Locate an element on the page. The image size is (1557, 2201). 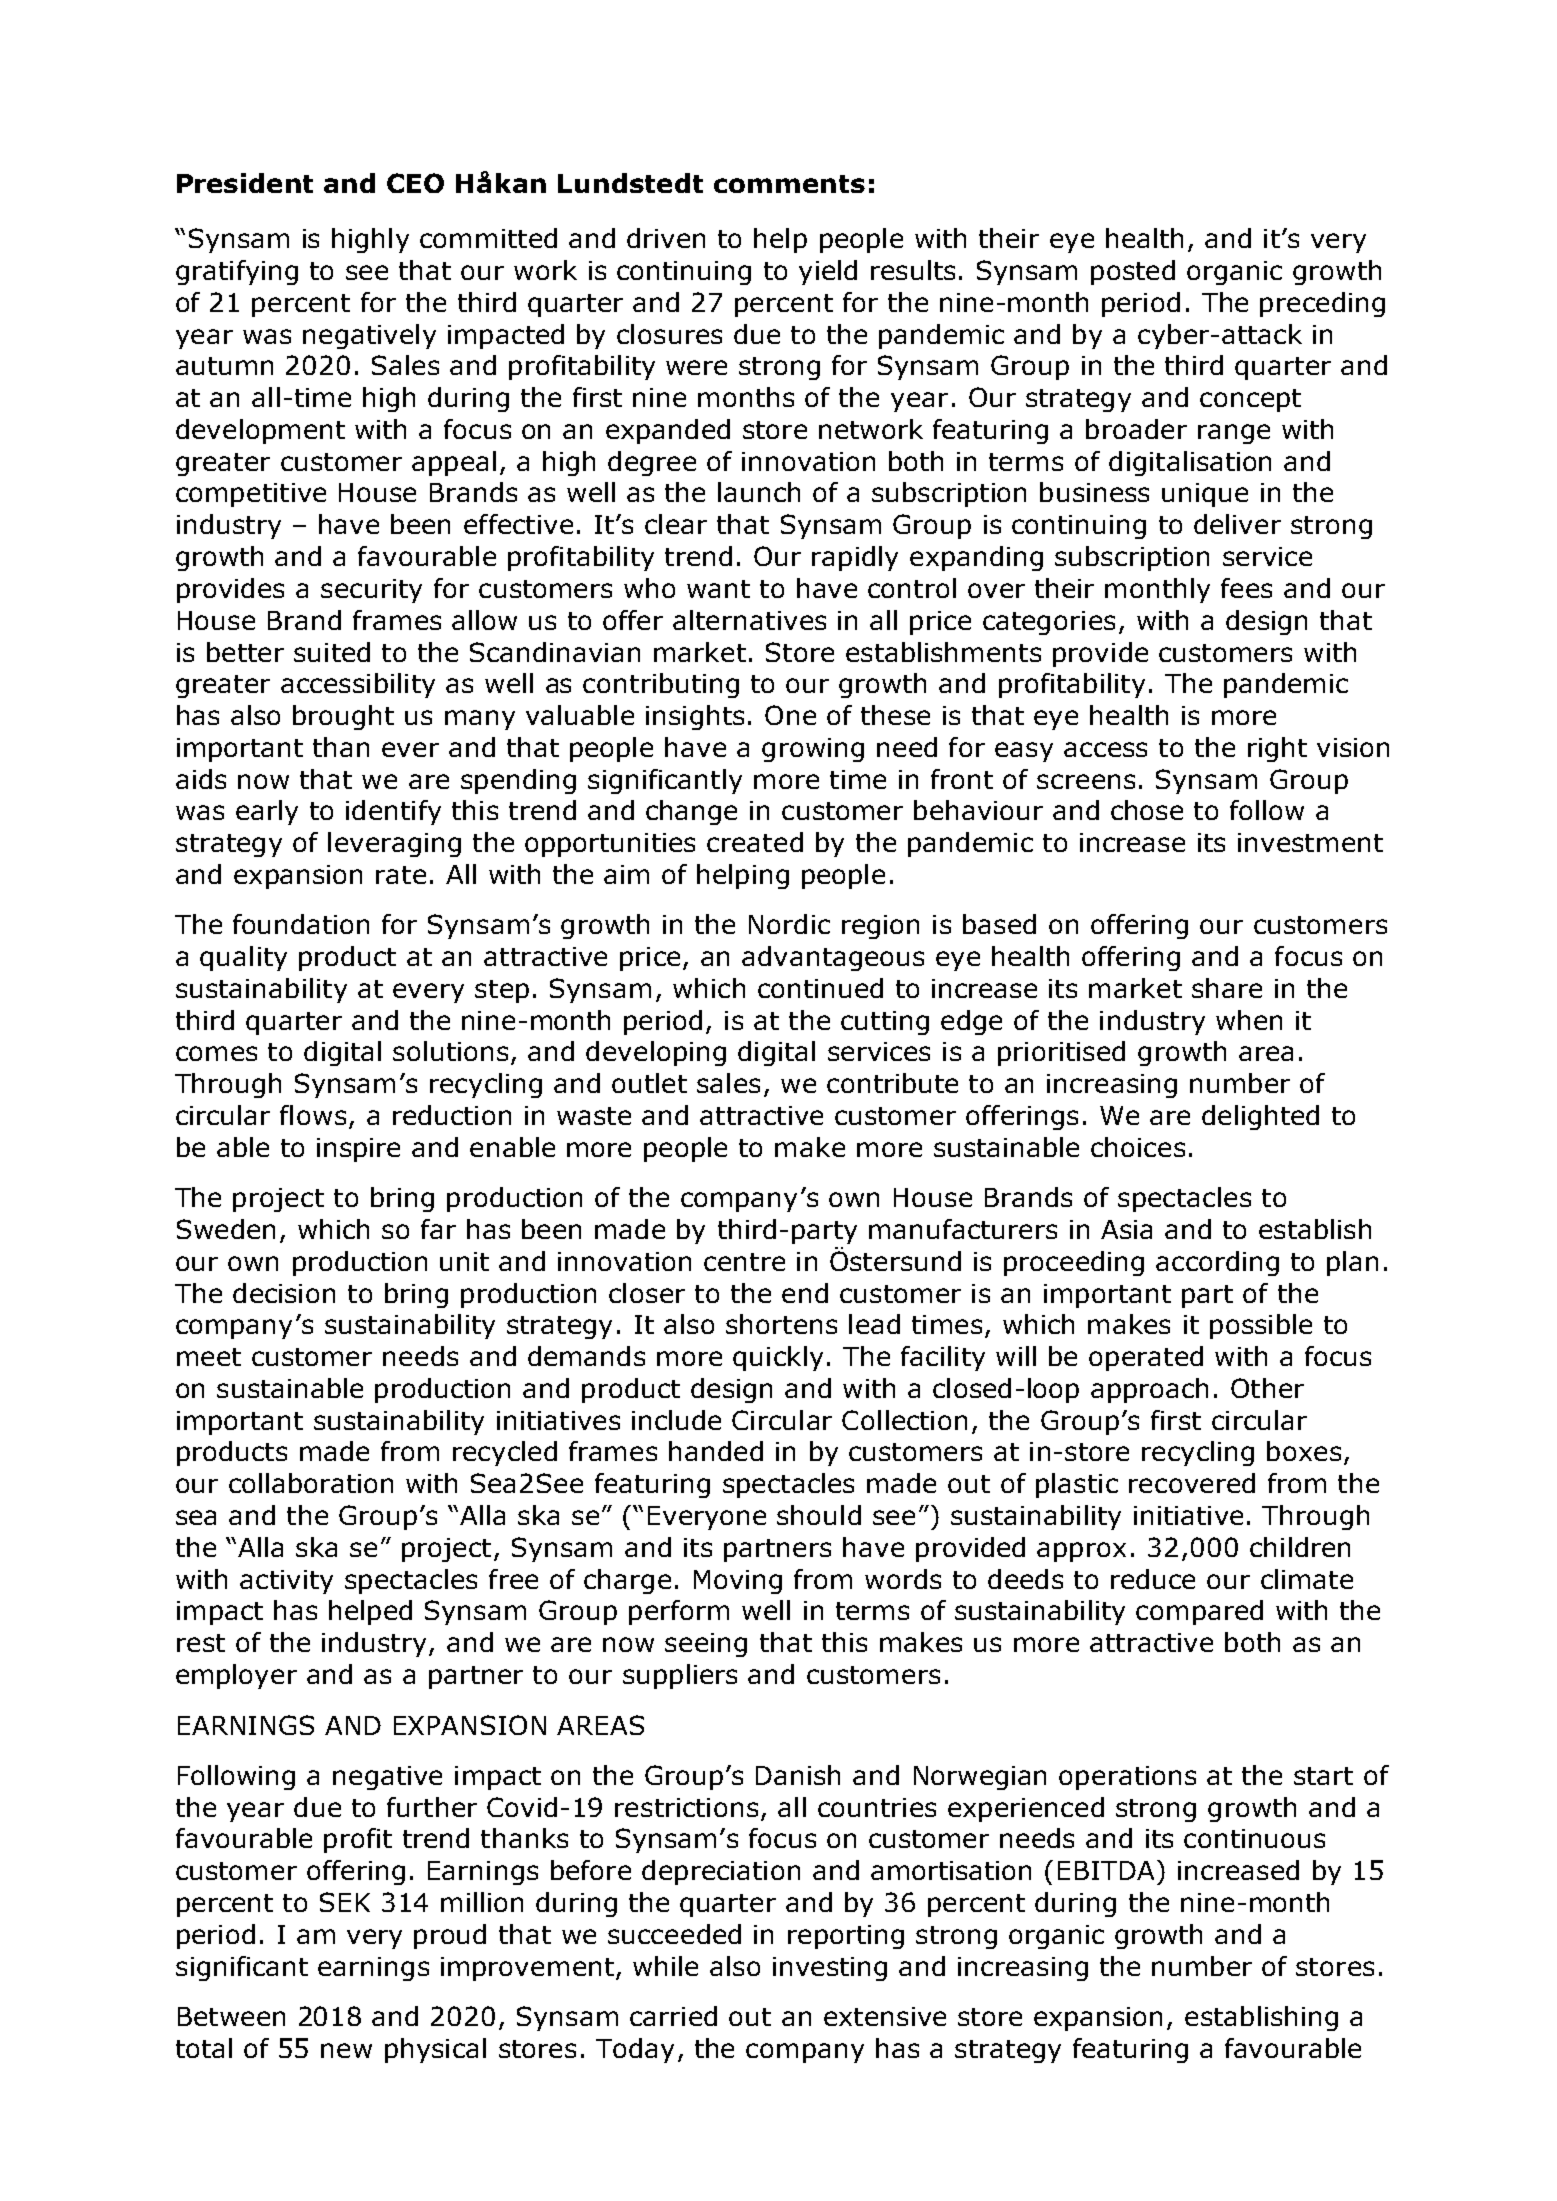
identify is located at coordinates (393, 812).
